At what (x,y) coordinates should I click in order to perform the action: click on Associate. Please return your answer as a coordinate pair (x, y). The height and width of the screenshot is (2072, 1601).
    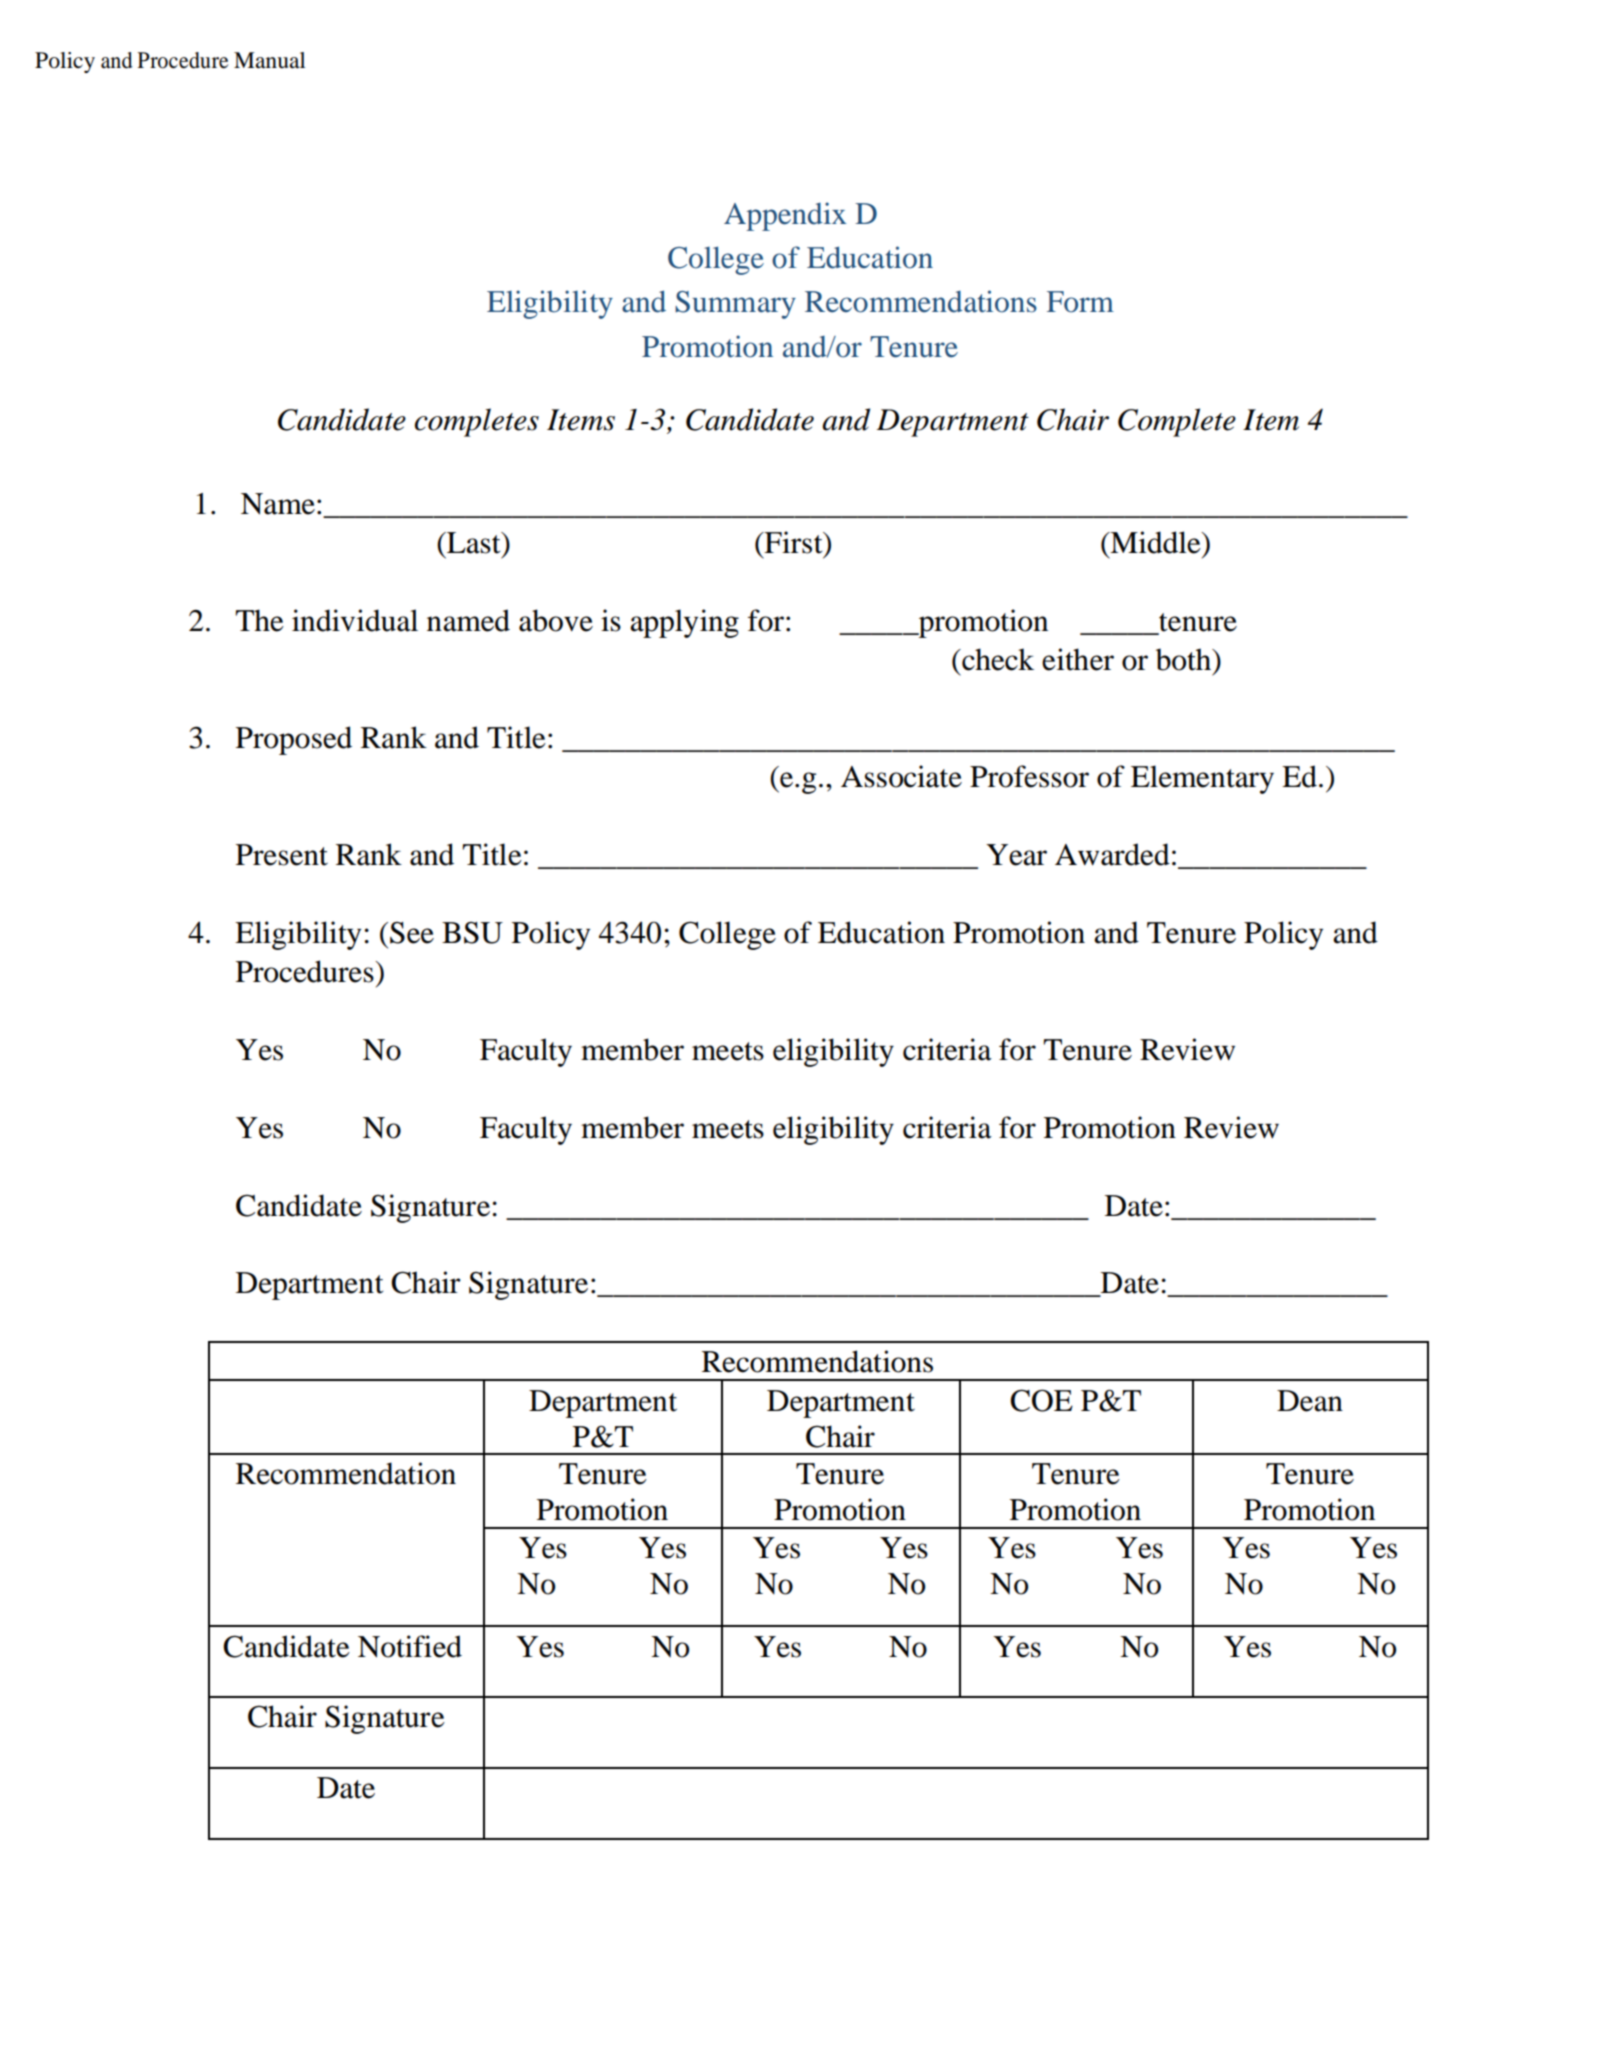
    Looking at the image, I should click on (901, 776).
